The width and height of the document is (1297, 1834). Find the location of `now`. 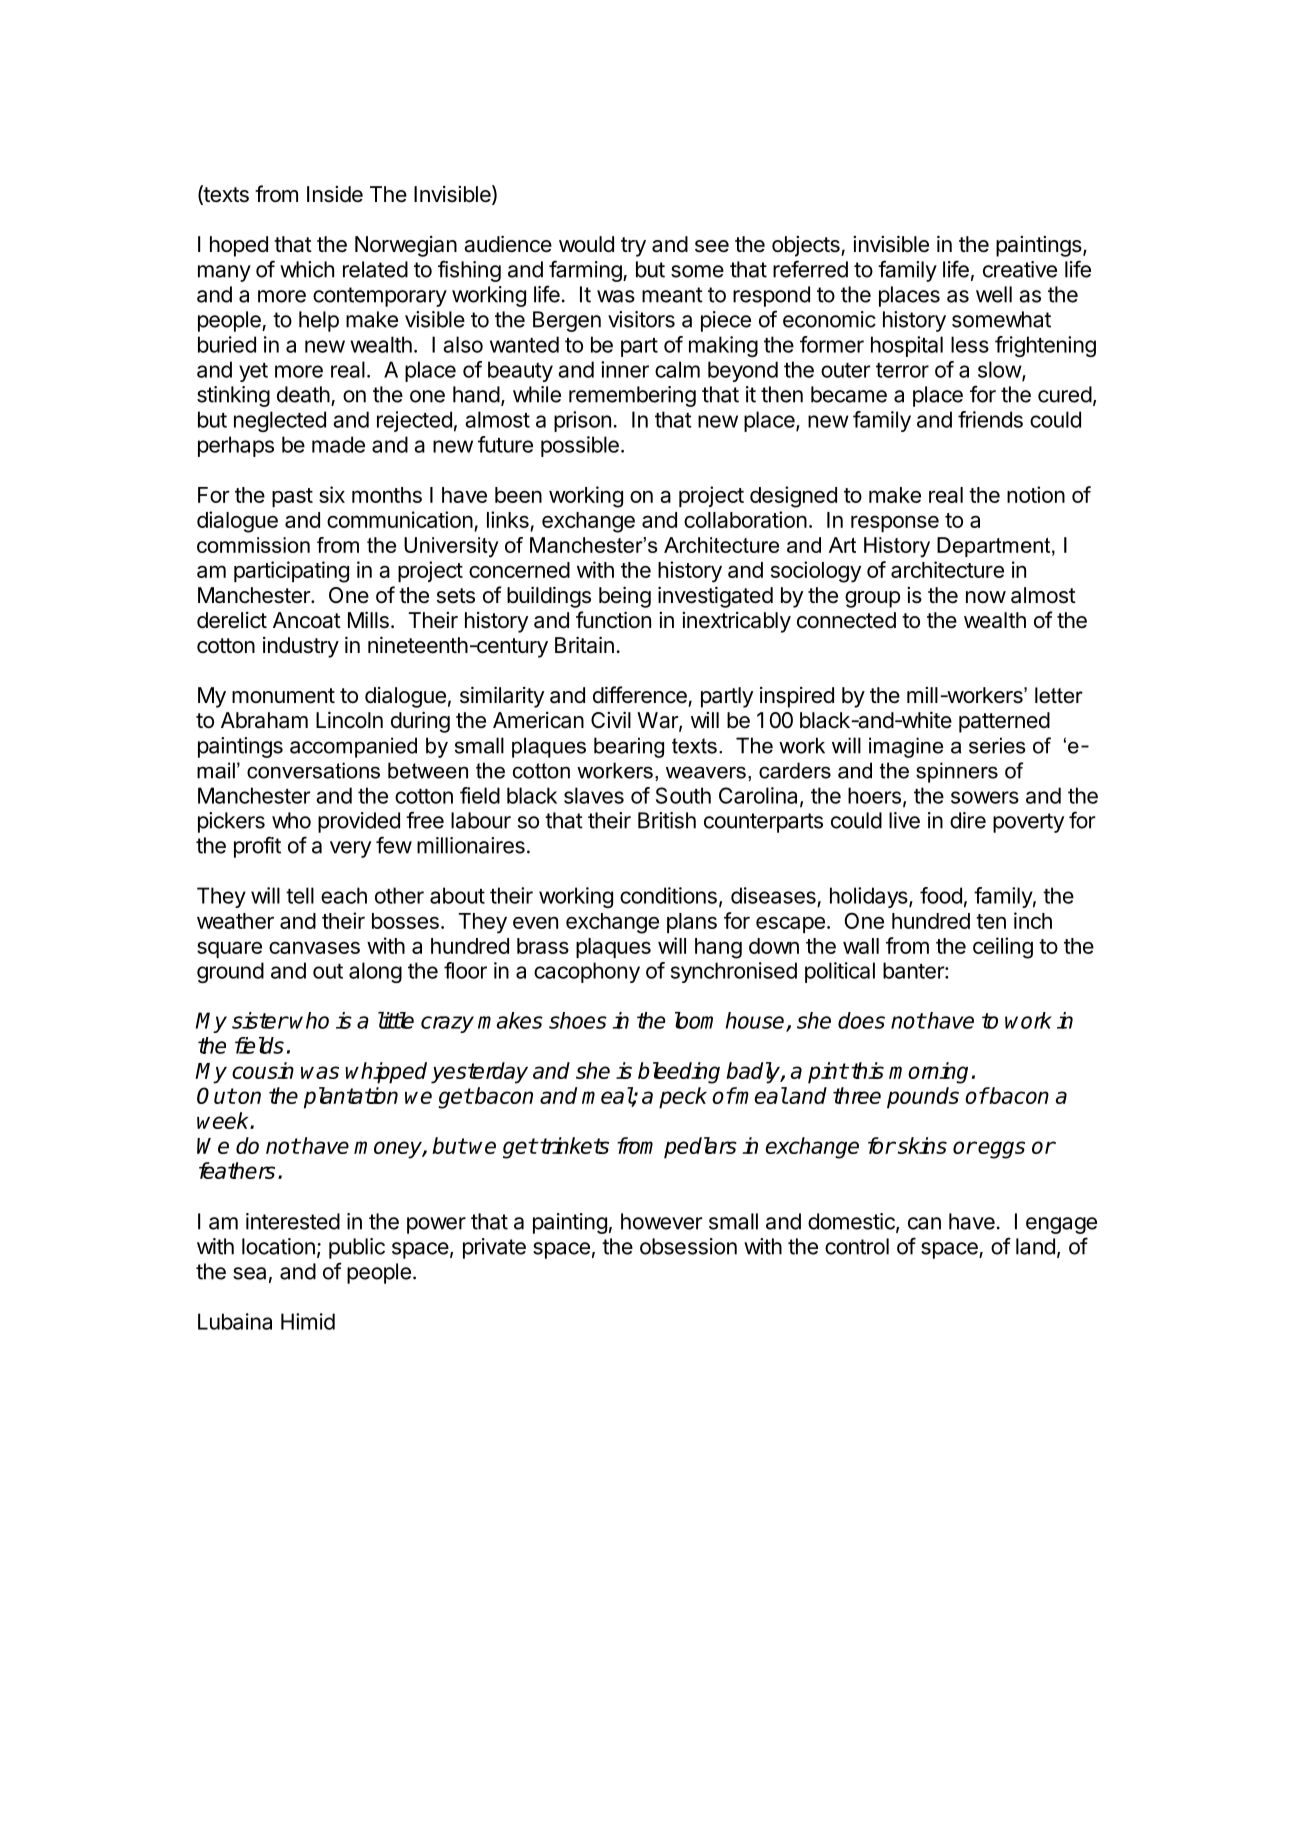

now is located at coordinates (986, 597).
